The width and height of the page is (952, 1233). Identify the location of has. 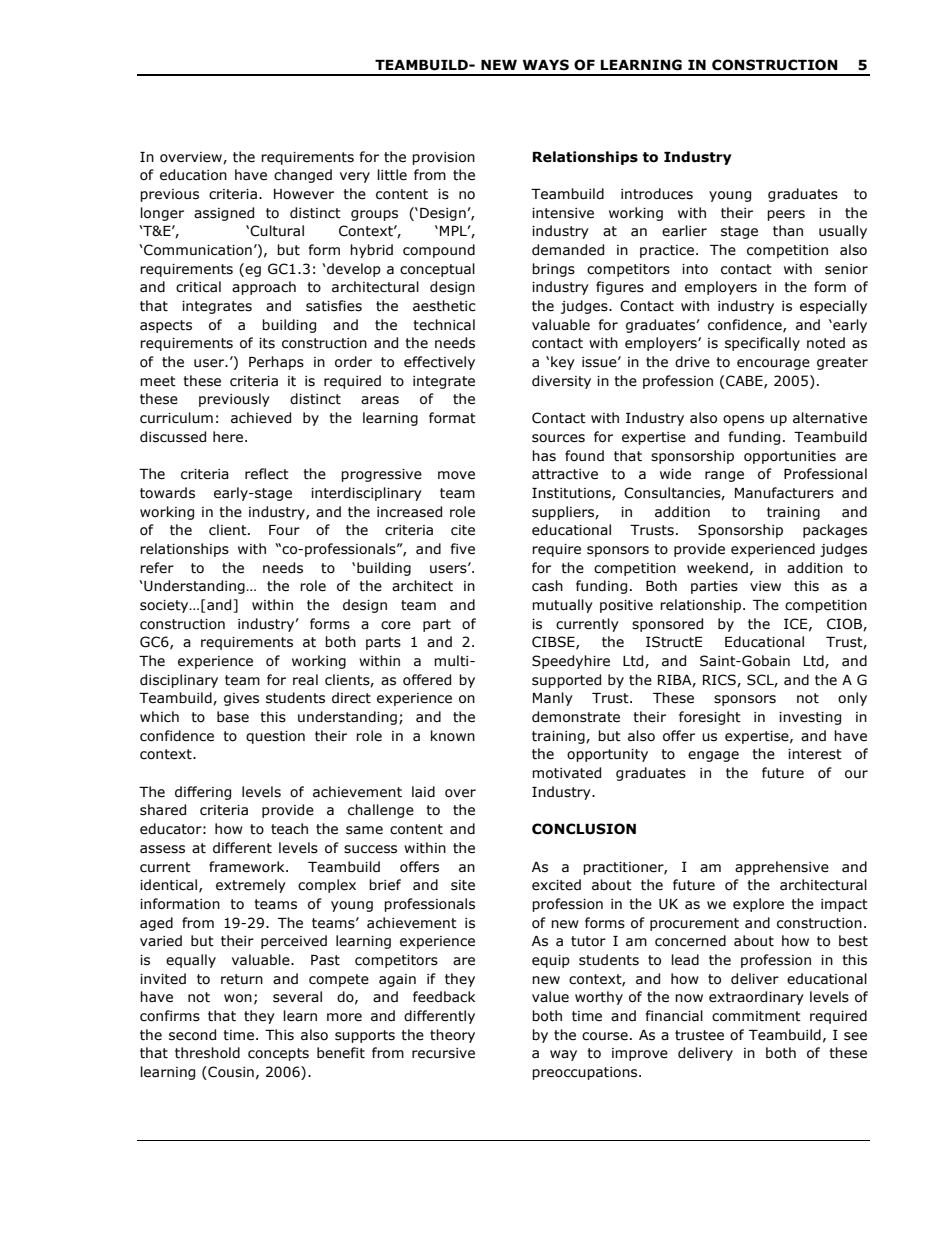
(544, 456).
